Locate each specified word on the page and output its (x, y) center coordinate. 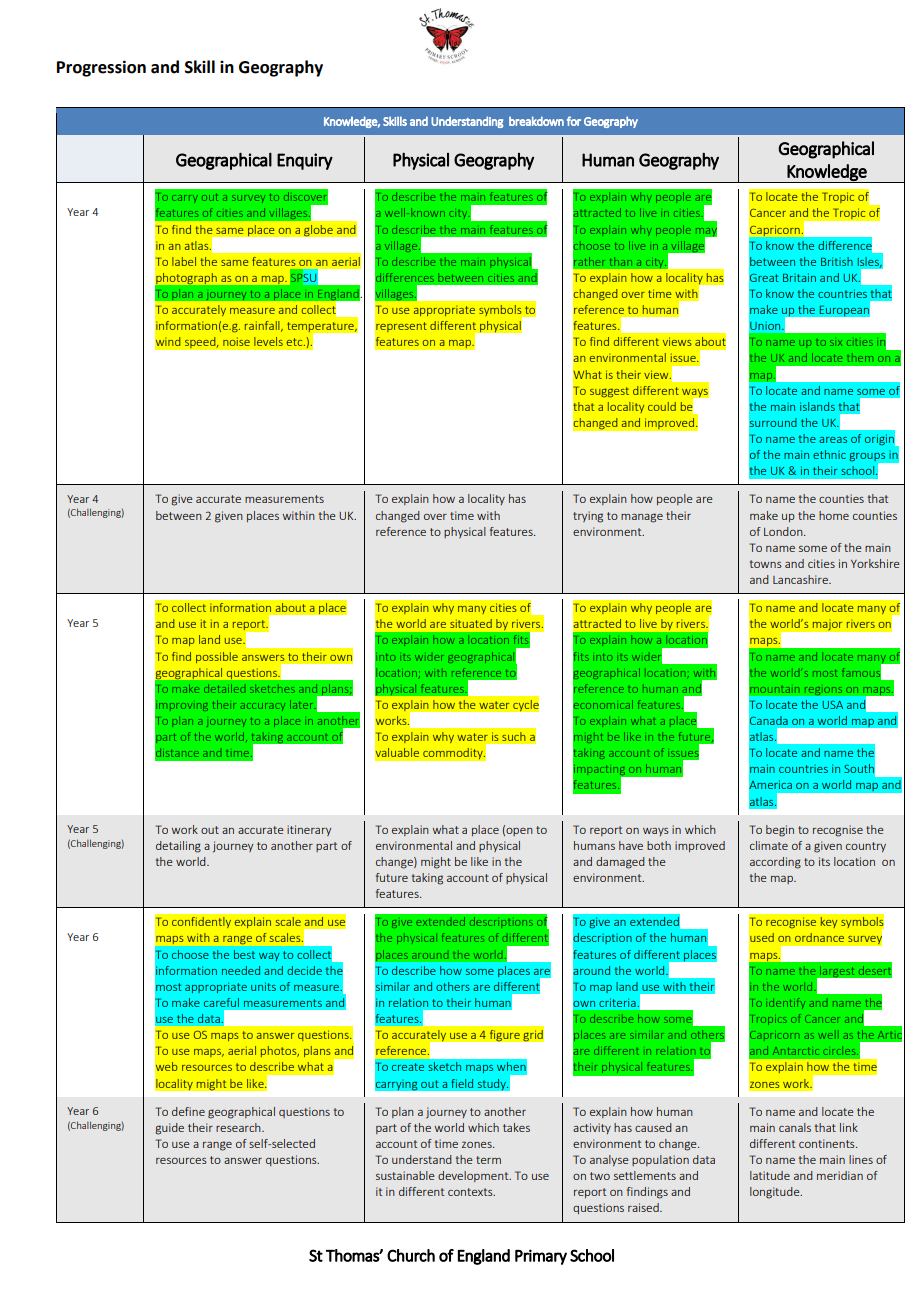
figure (504, 1035)
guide (169, 1129)
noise (236, 341)
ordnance (819, 937)
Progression (101, 68)
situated (471, 623)
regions (823, 690)
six (836, 343)
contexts (471, 1192)
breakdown (536, 121)
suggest (609, 392)
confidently (201, 922)
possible (217, 657)
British (837, 261)
